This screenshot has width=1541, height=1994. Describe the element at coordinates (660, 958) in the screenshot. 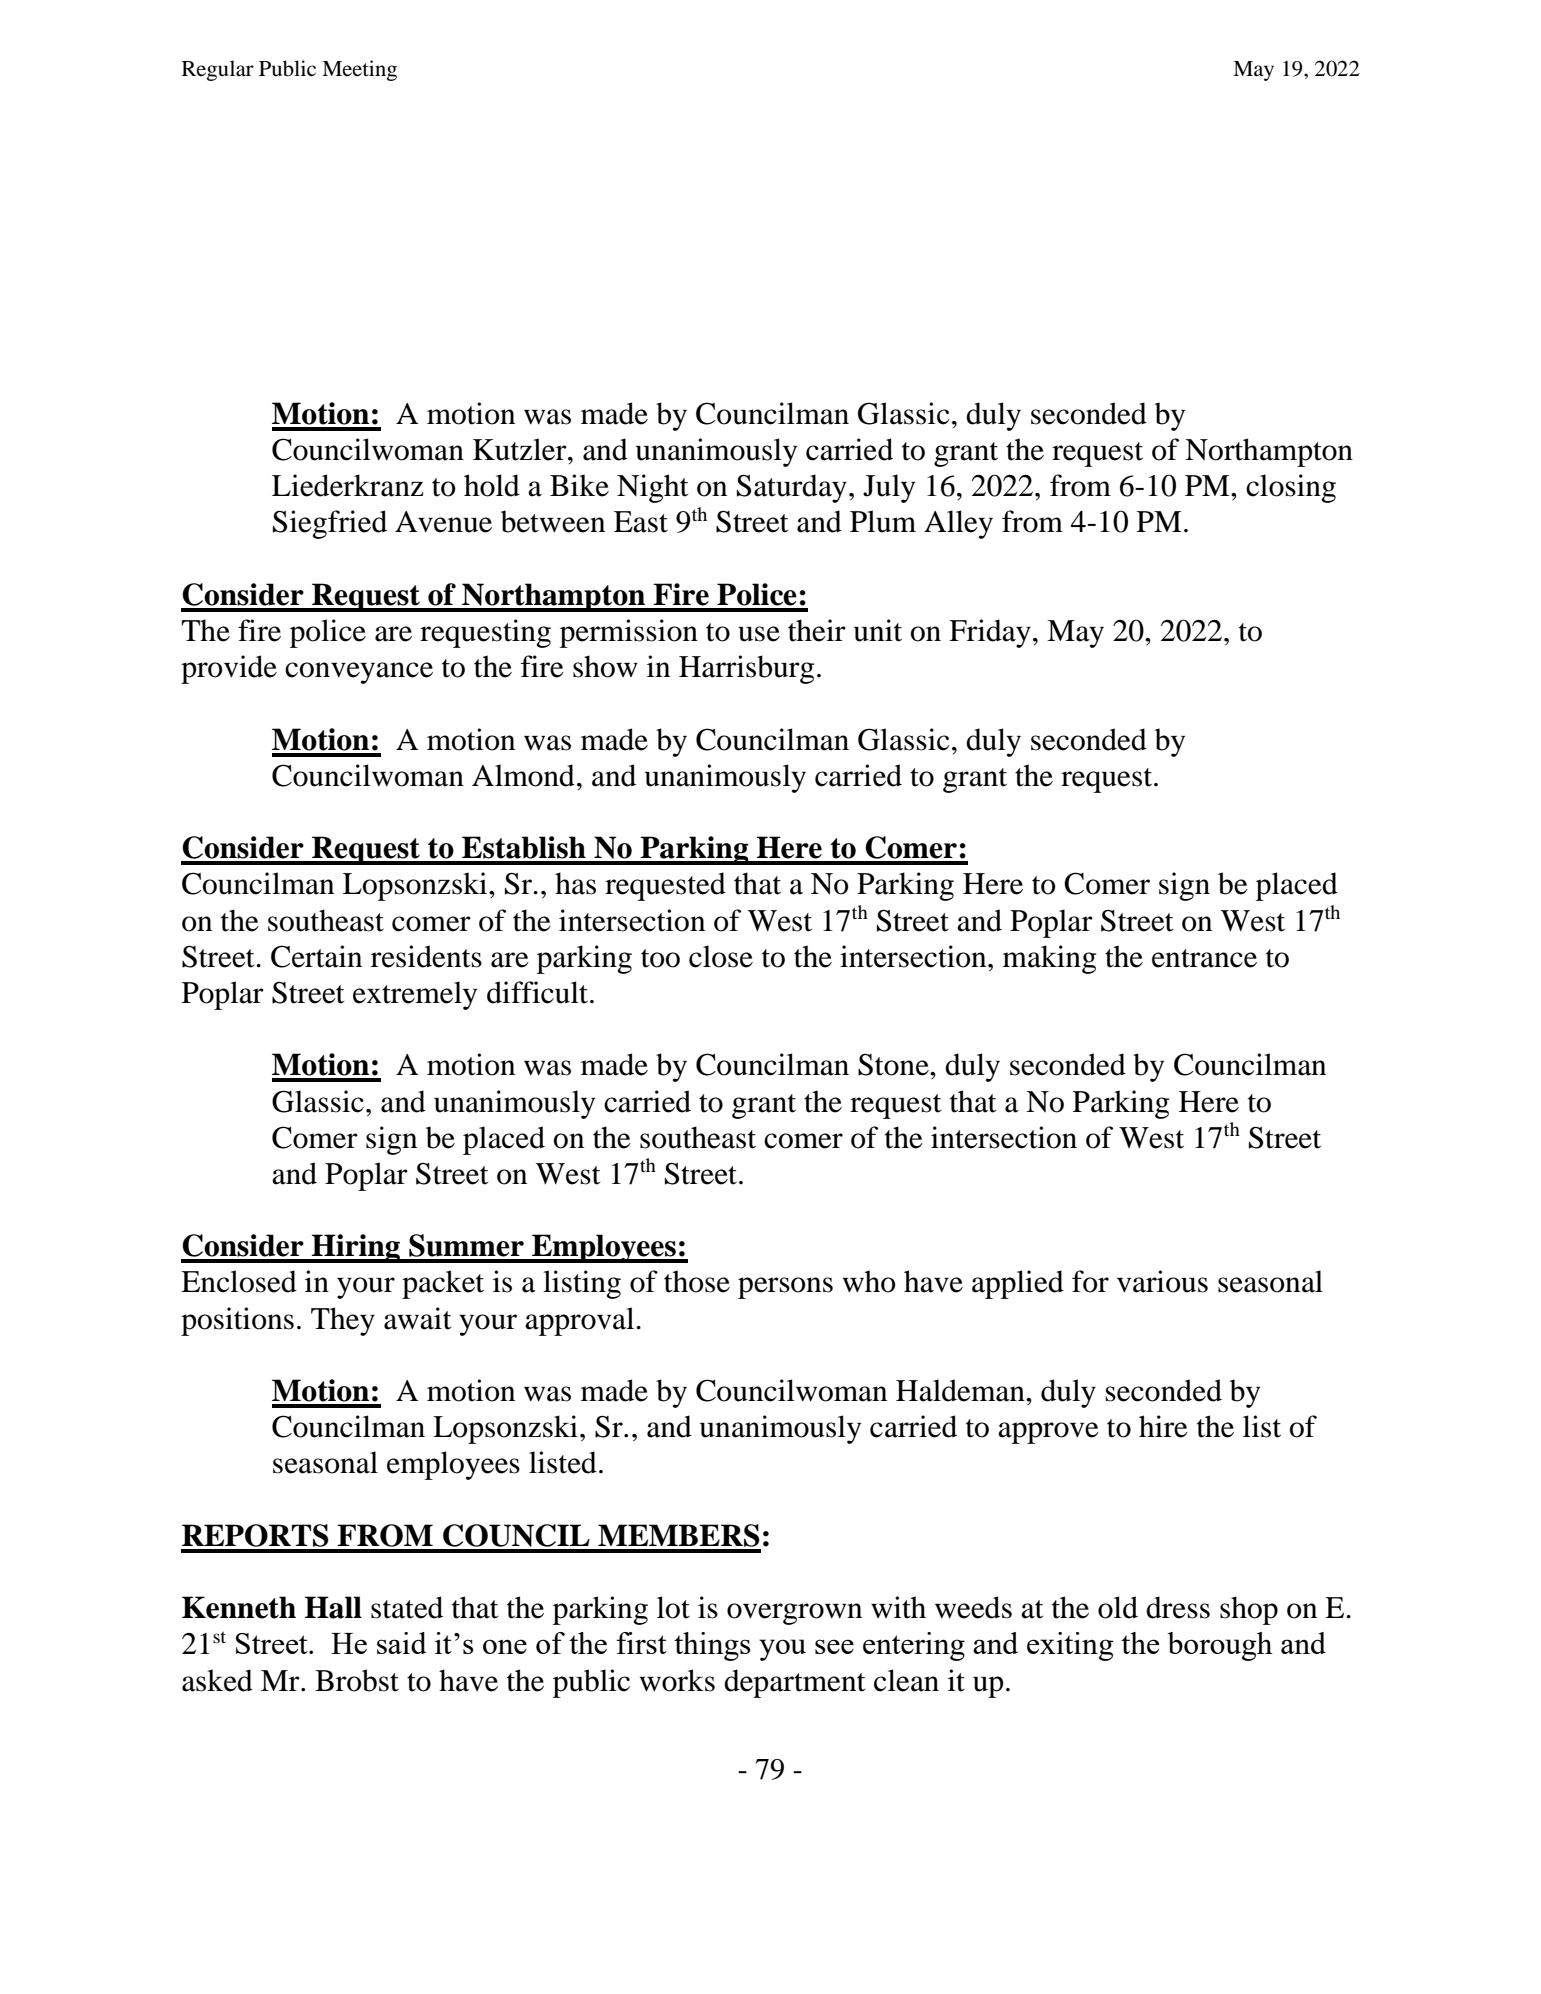

I see `too` at that location.
